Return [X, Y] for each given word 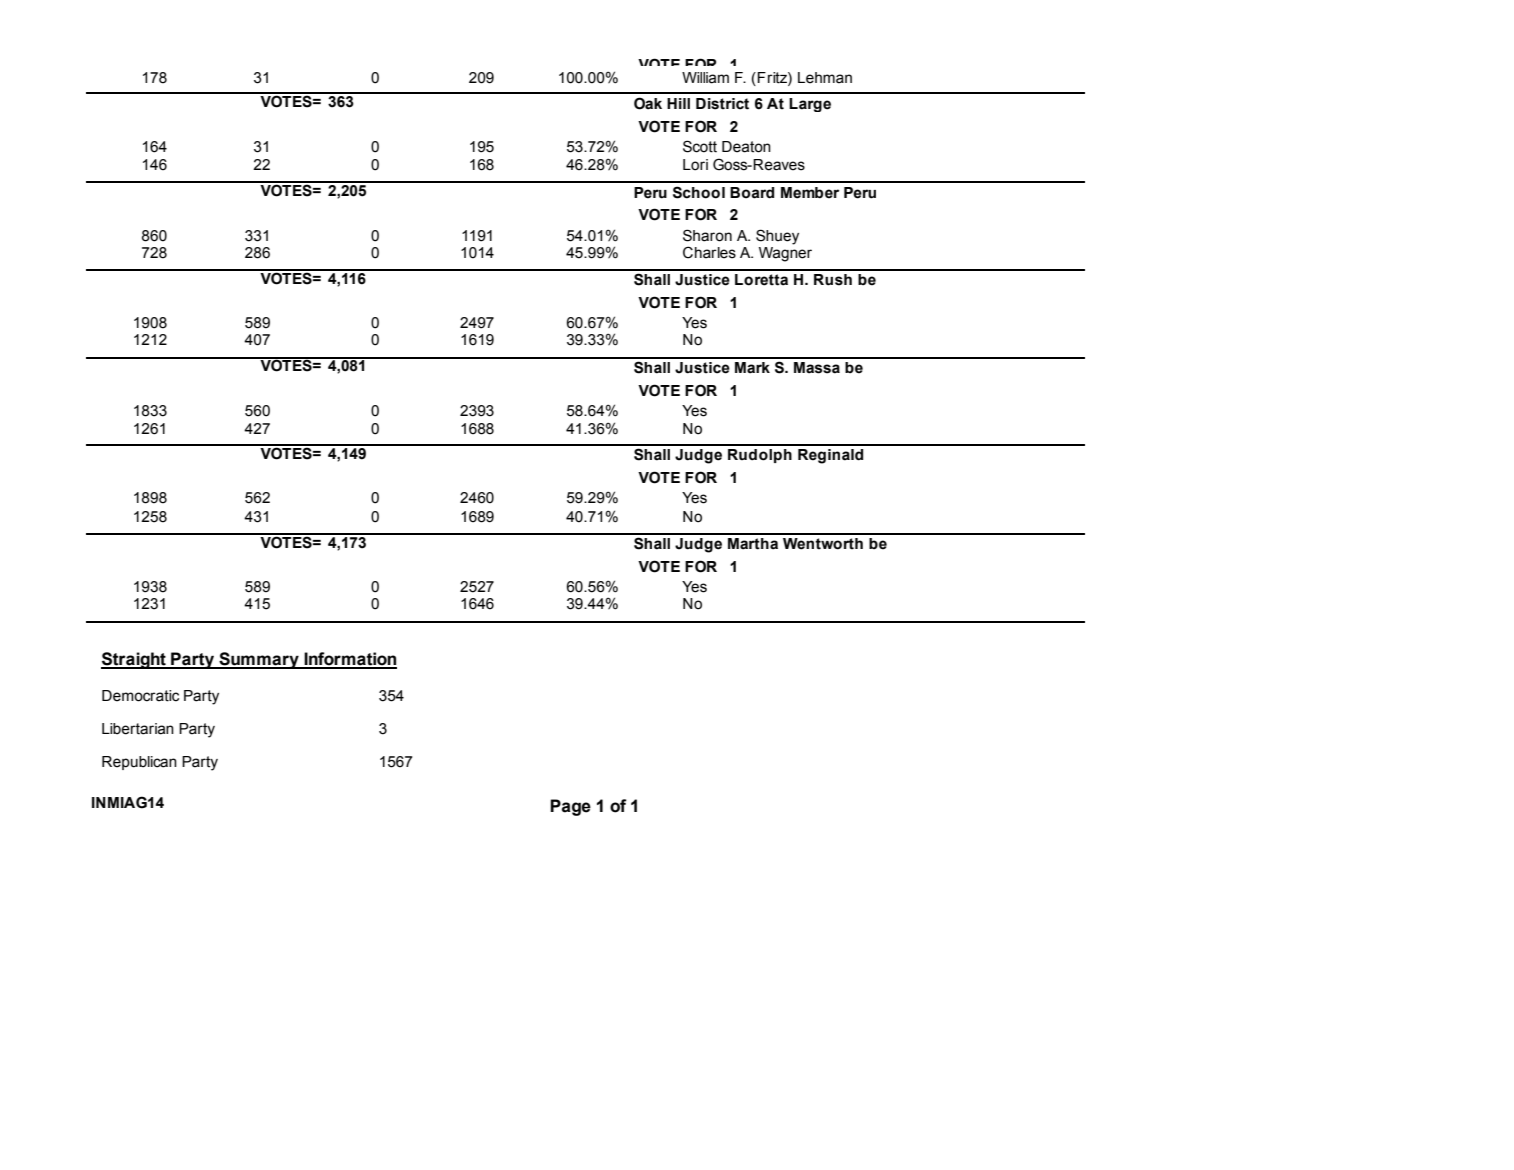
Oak [648, 103]
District [722, 104]
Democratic [140, 696]
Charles [709, 252]
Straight [134, 660]
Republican [139, 763]
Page [570, 807]
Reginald [830, 456]
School [699, 192]
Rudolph [760, 456]
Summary [259, 660]
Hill [678, 103]
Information [349, 660]
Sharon [707, 235]
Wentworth [823, 544]
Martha [753, 544]
